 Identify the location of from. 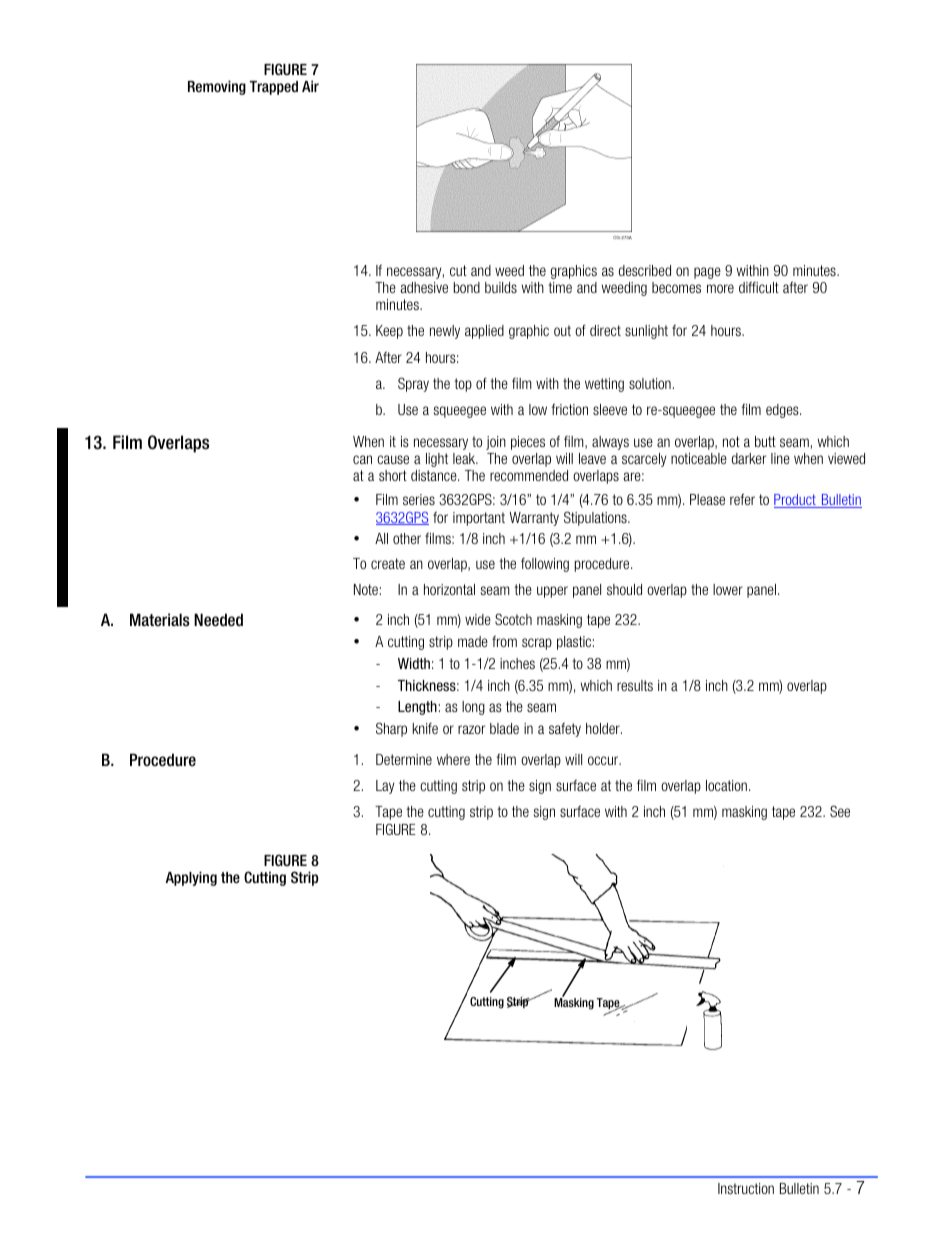
(504, 641).
